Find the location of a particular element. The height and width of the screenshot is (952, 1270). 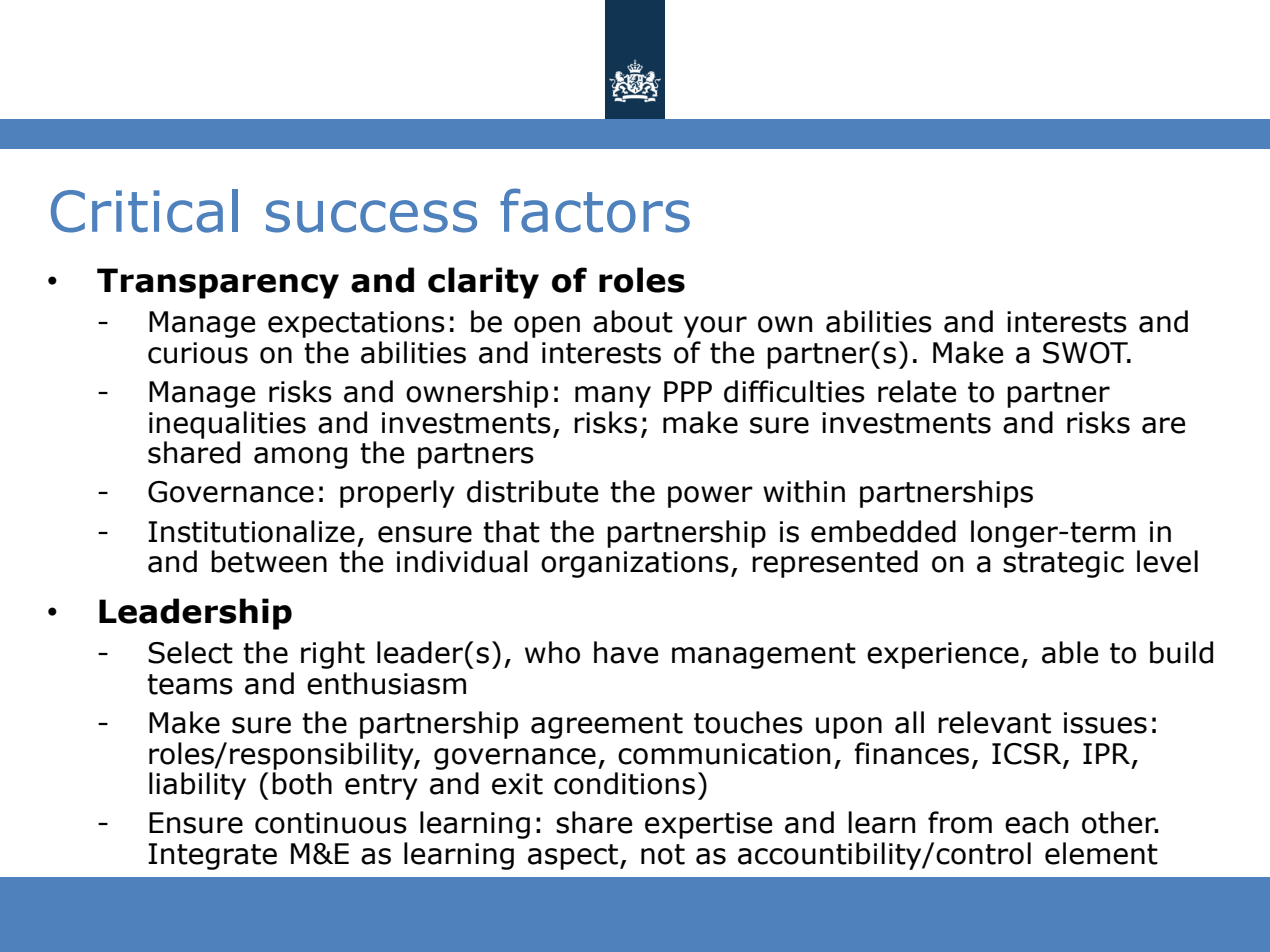

continuous is located at coordinates (331, 823).
